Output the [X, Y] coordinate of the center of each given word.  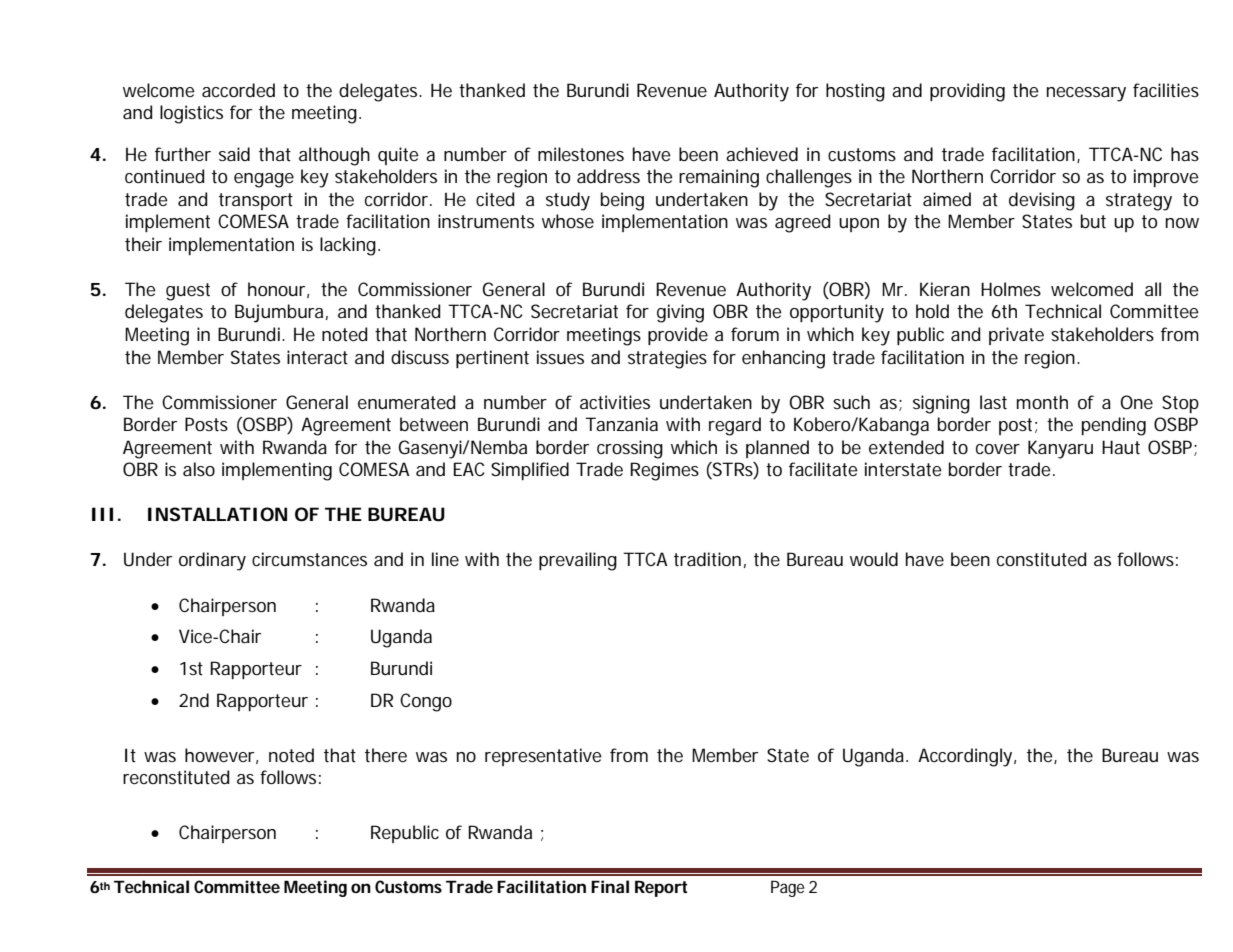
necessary [1086, 94]
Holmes [1011, 289]
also [199, 469]
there [386, 755]
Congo [426, 702]
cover [998, 449]
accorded [238, 90]
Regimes [664, 471]
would [874, 559]
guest [188, 292]
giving [680, 313]
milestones [581, 154]
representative [543, 757]
